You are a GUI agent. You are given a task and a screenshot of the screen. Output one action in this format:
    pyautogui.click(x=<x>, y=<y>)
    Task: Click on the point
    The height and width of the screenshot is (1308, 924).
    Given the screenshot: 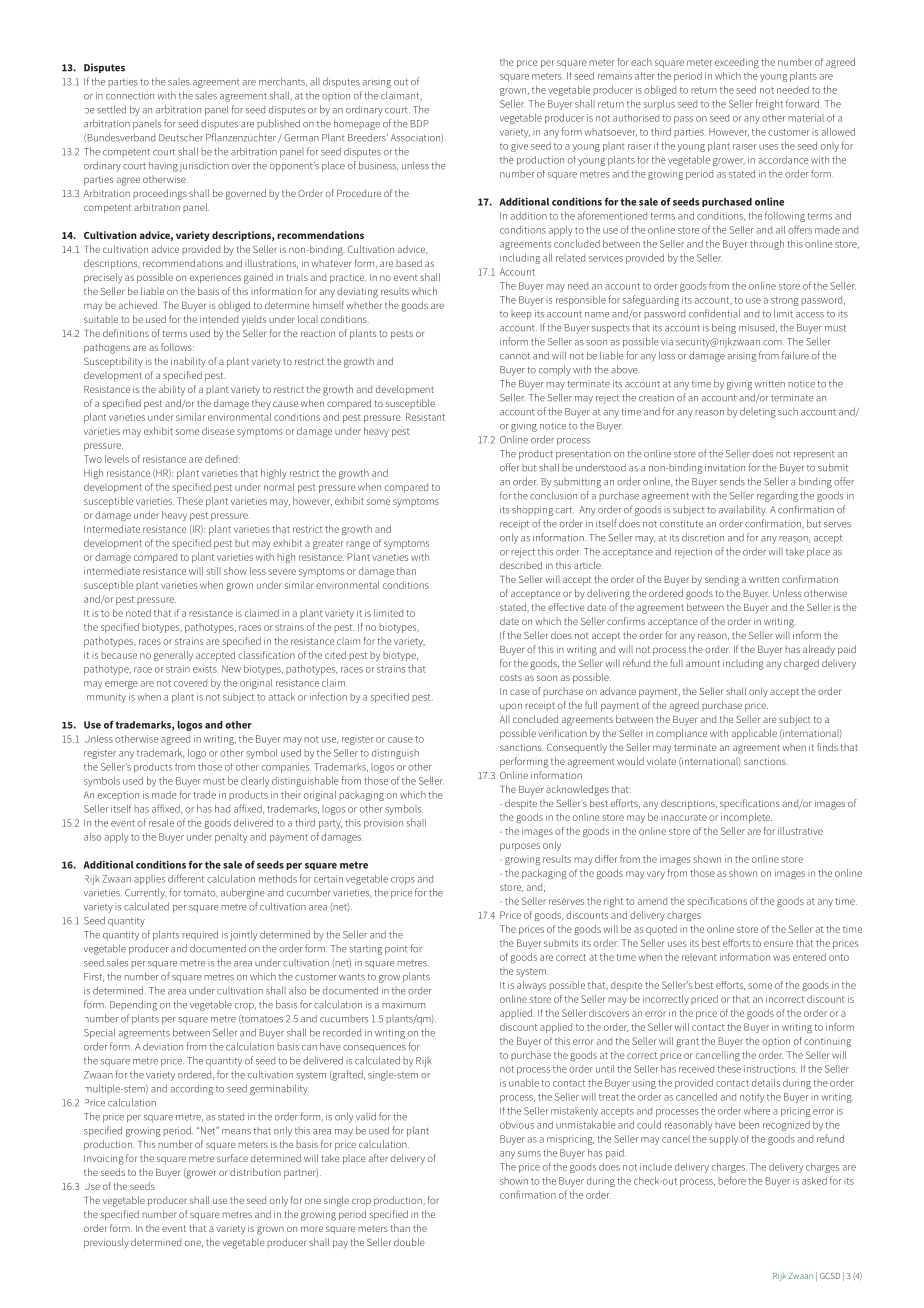 What is the action you would take?
    pyautogui.click(x=396, y=950)
